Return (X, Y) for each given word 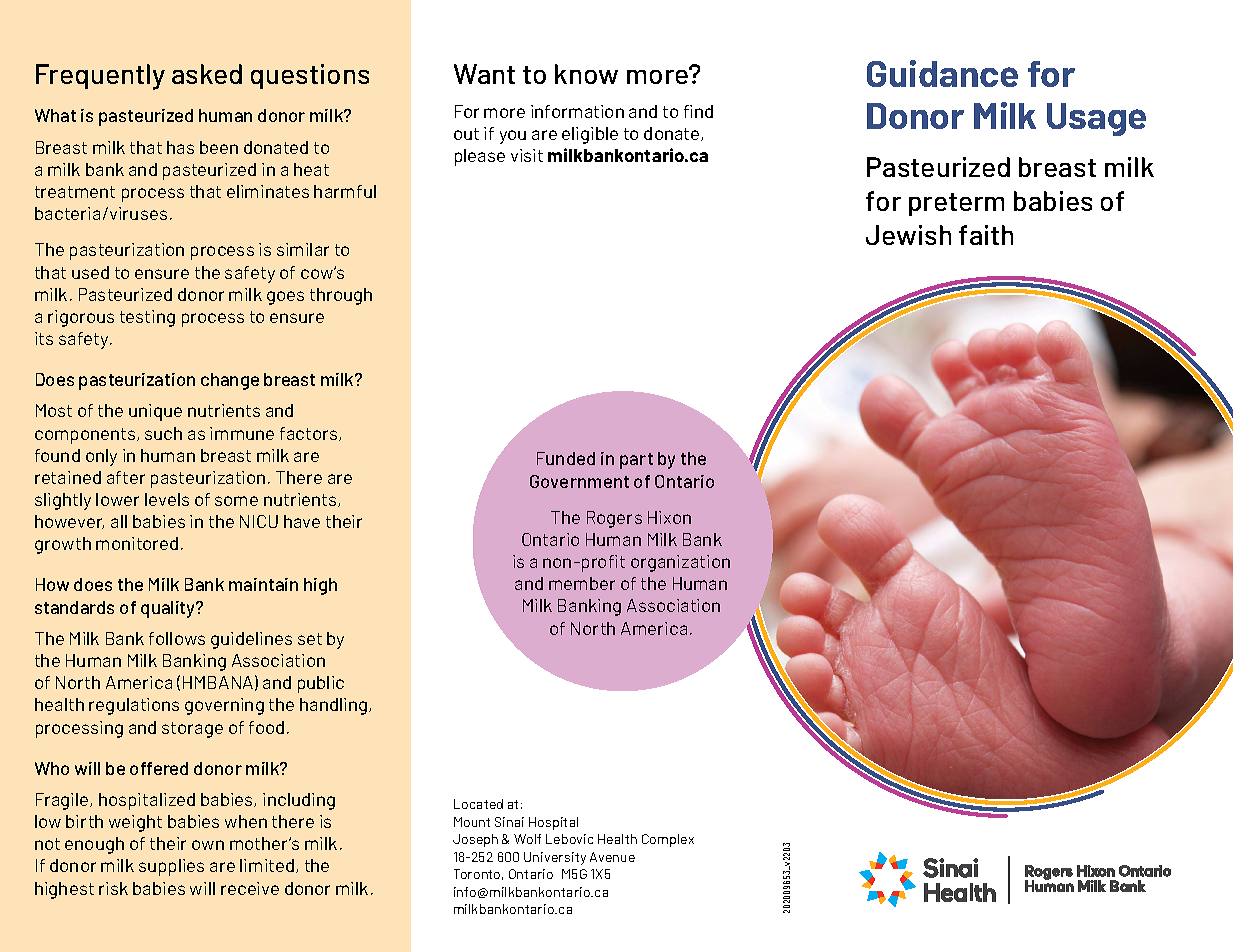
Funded (566, 458)
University (555, 858)
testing (147, 318)
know (586, 74)
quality (169, 609)
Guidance (942, 73)
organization (680, 563)
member (582, 583)
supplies (171, 867)
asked (207, 74)
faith (986, 235)
